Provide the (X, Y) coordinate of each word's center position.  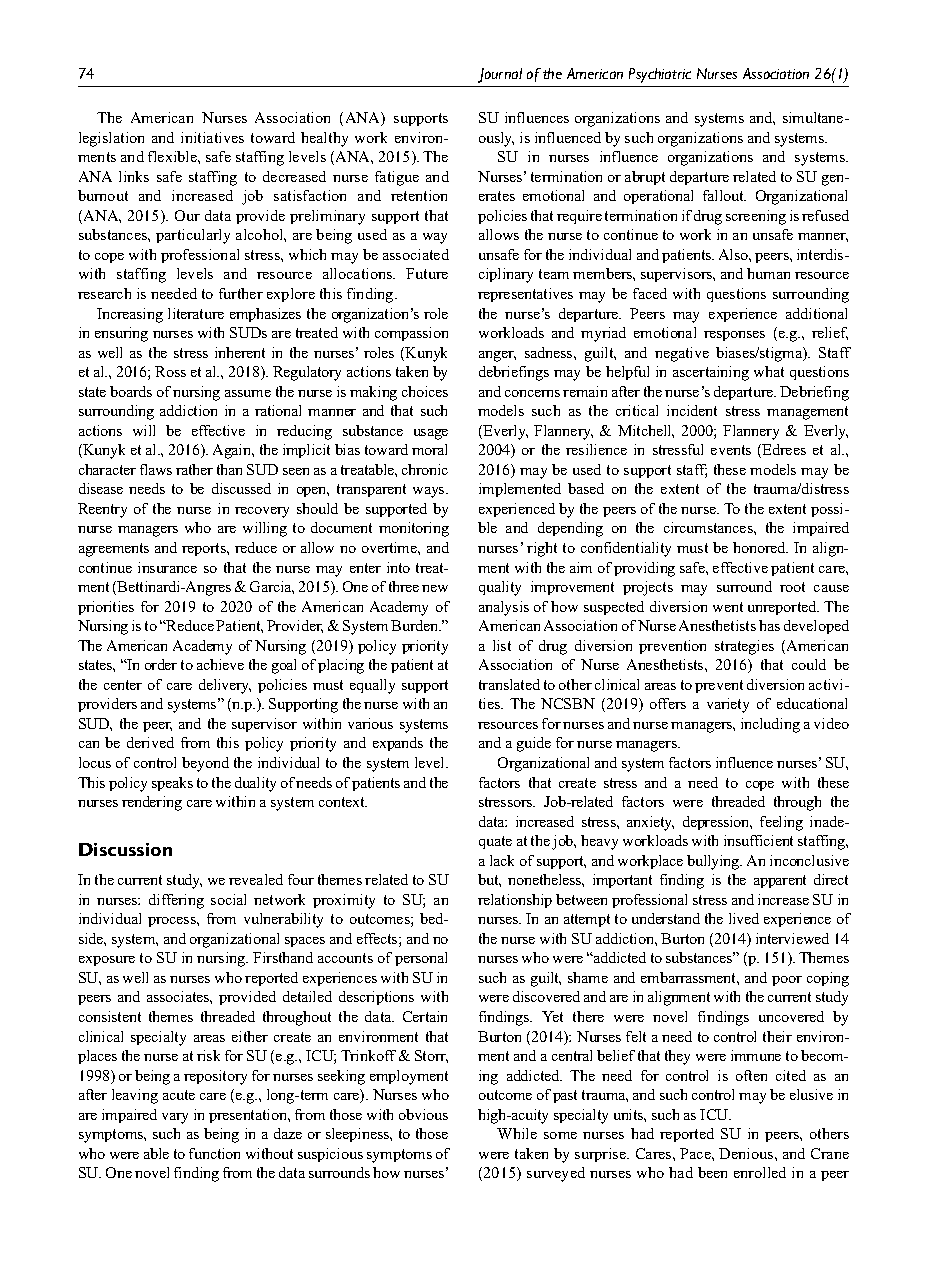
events (731, 450)
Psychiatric (660, 75)
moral (429, 449)
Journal (500, 75)
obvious (423, 1114)
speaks (172, 784)
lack (502, 860)
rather (194, 469)
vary (175, 1118)
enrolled (760, 1172)
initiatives (212, 137)
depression (717, 823)
